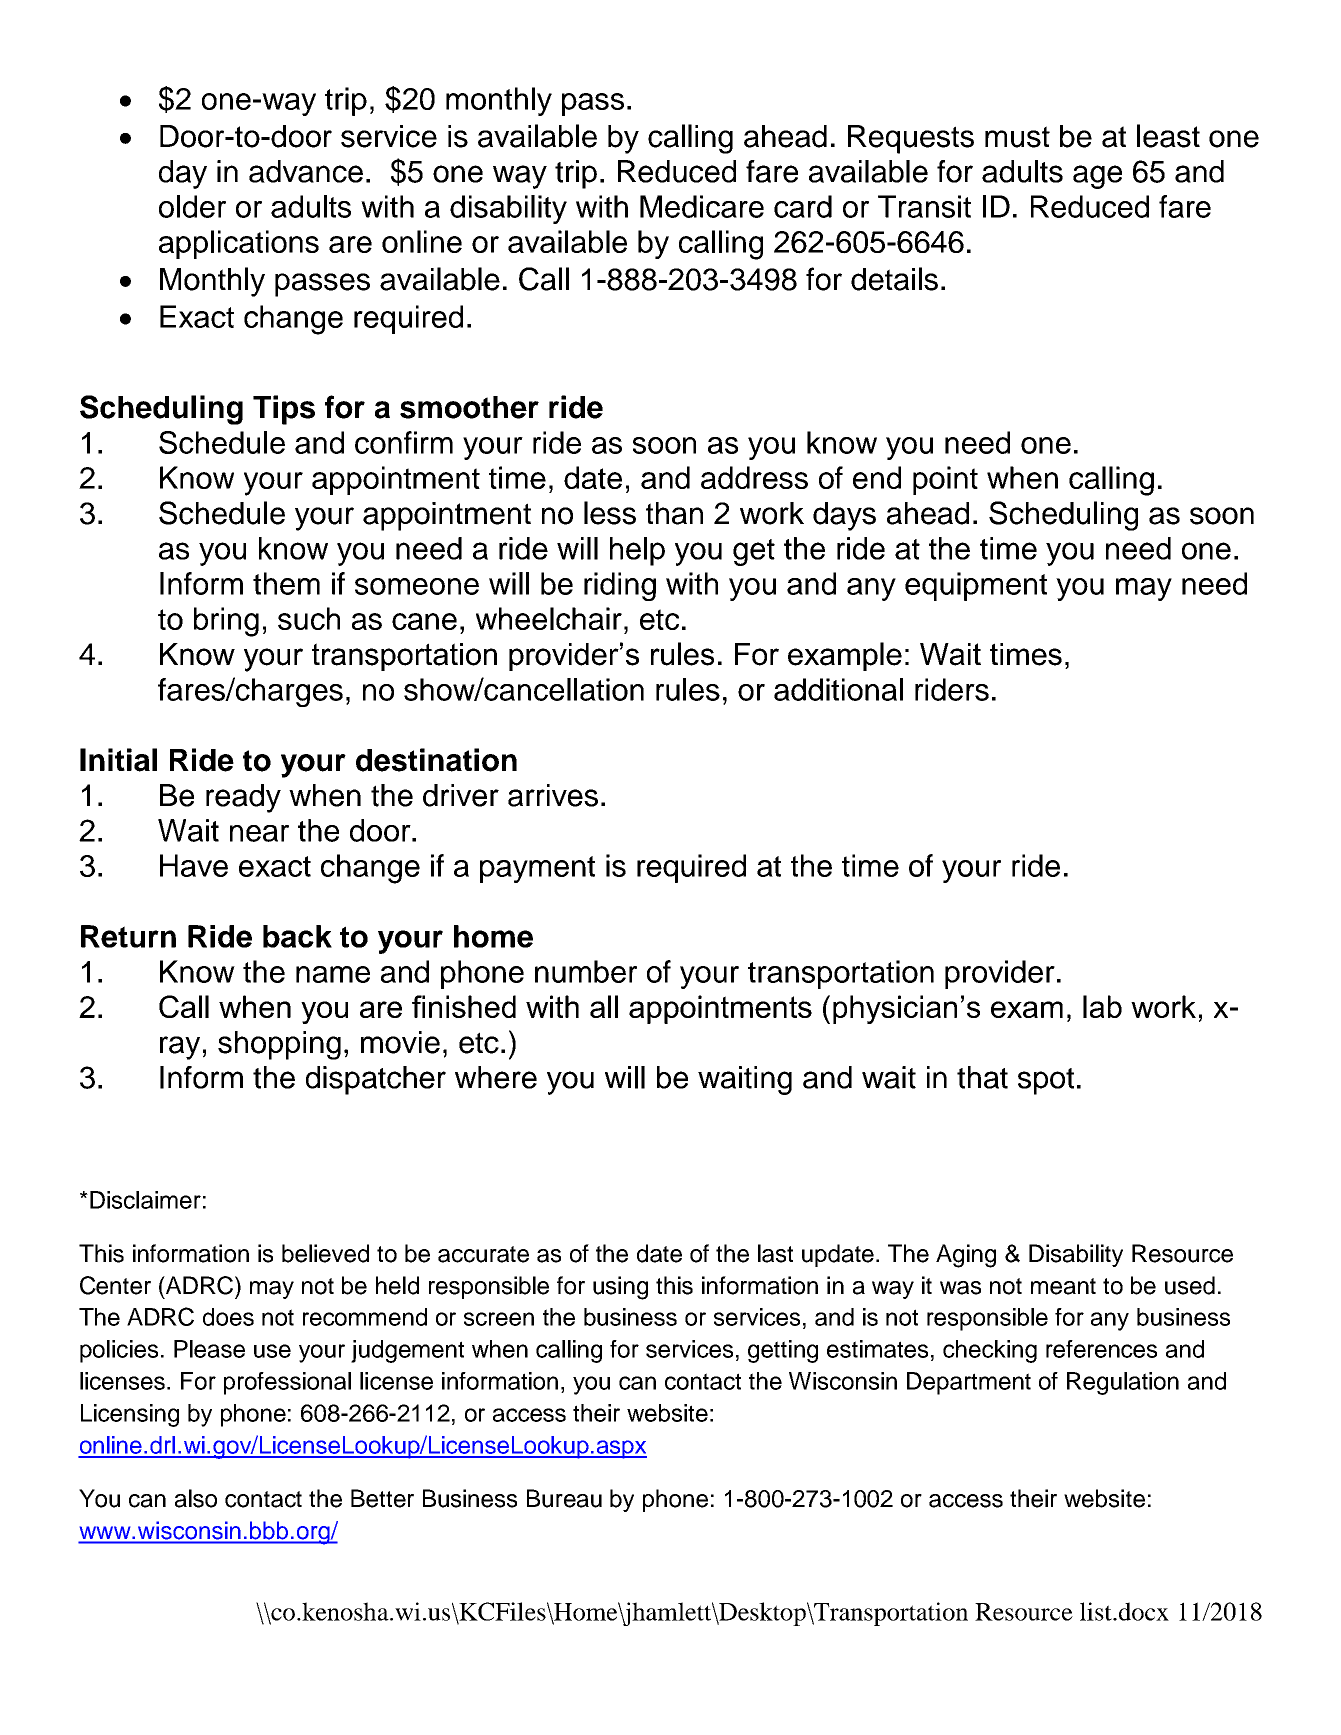 The height and width of the screenshot is (1735, 1341). Describe the element at coordinates (226, 622) in the screenshot. I see `bring` at that location.
